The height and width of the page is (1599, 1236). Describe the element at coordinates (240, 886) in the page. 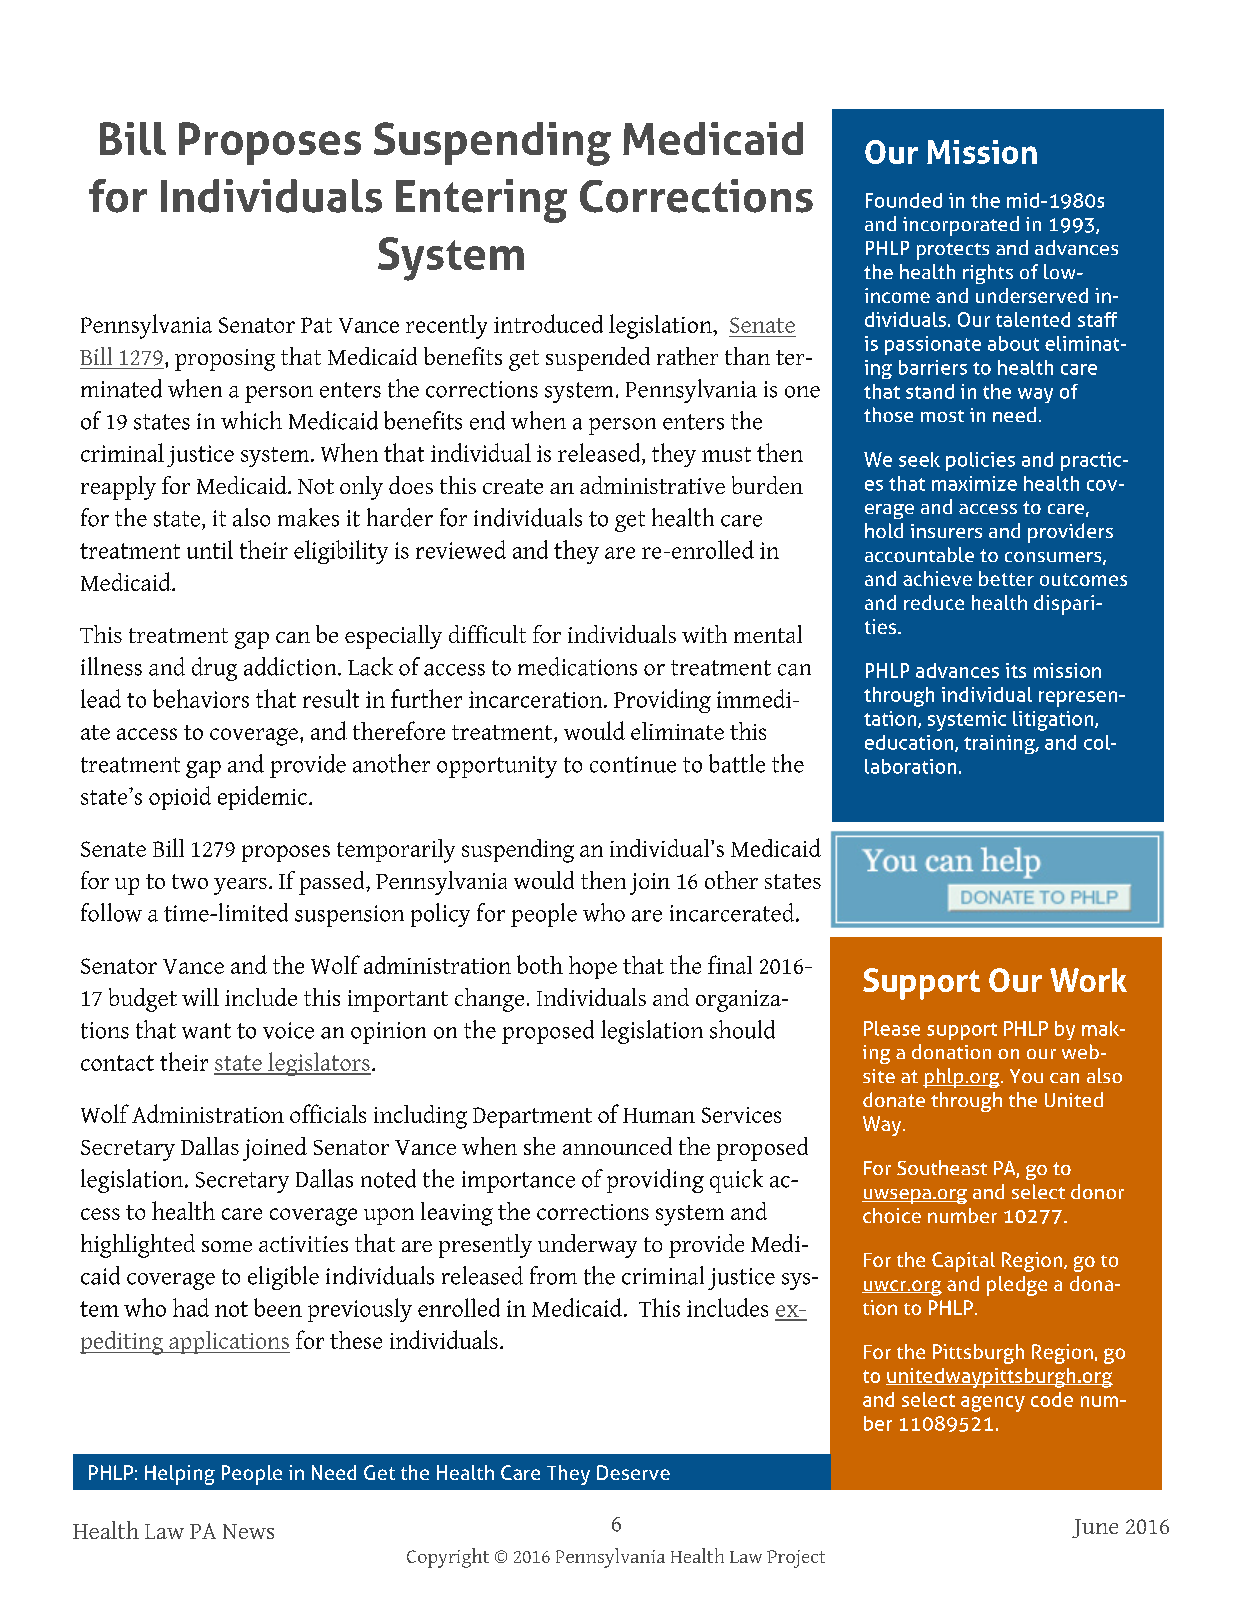

I see `years` at that location.
